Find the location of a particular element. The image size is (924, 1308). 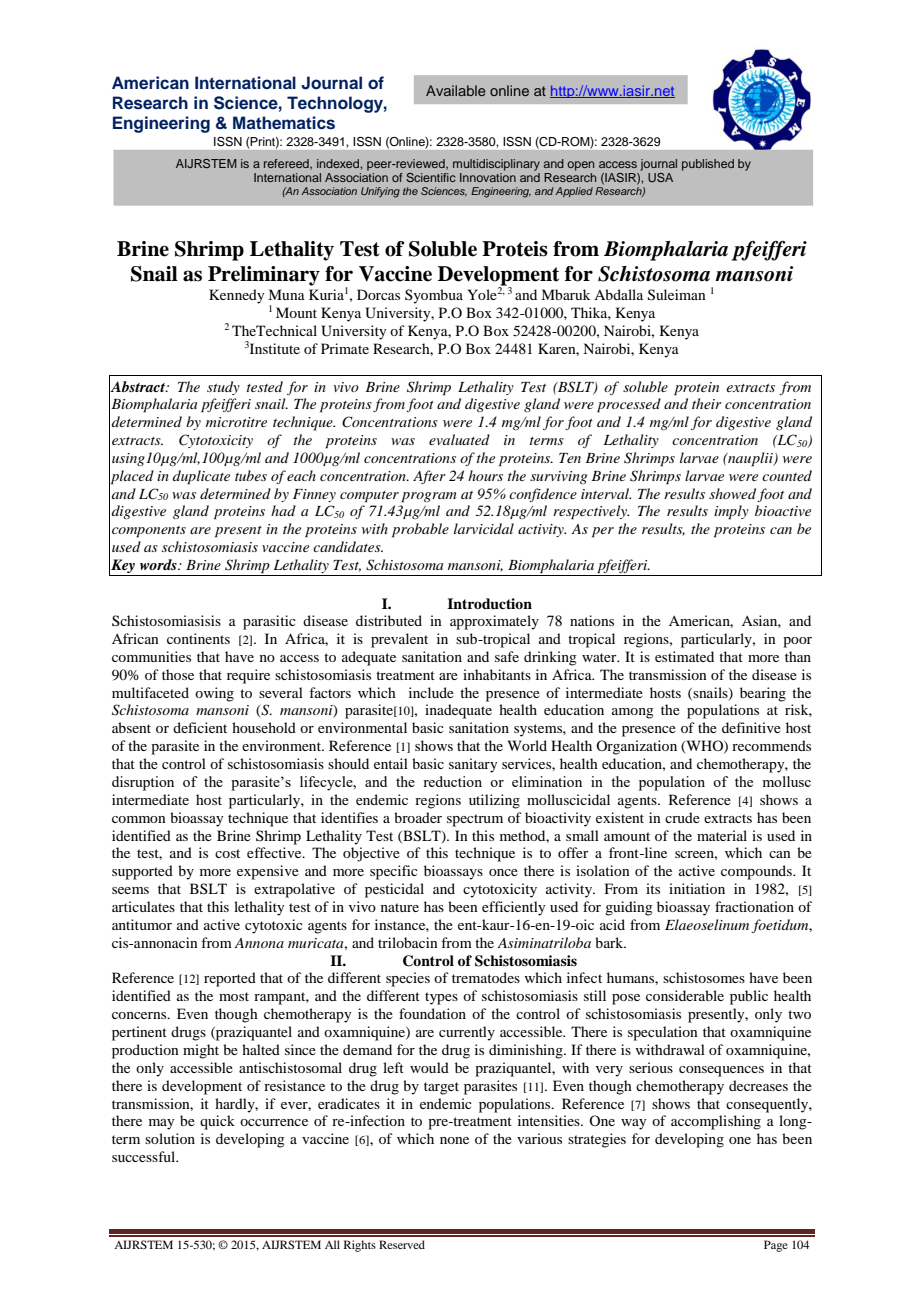

reported is located at coordinates (230, 979).
